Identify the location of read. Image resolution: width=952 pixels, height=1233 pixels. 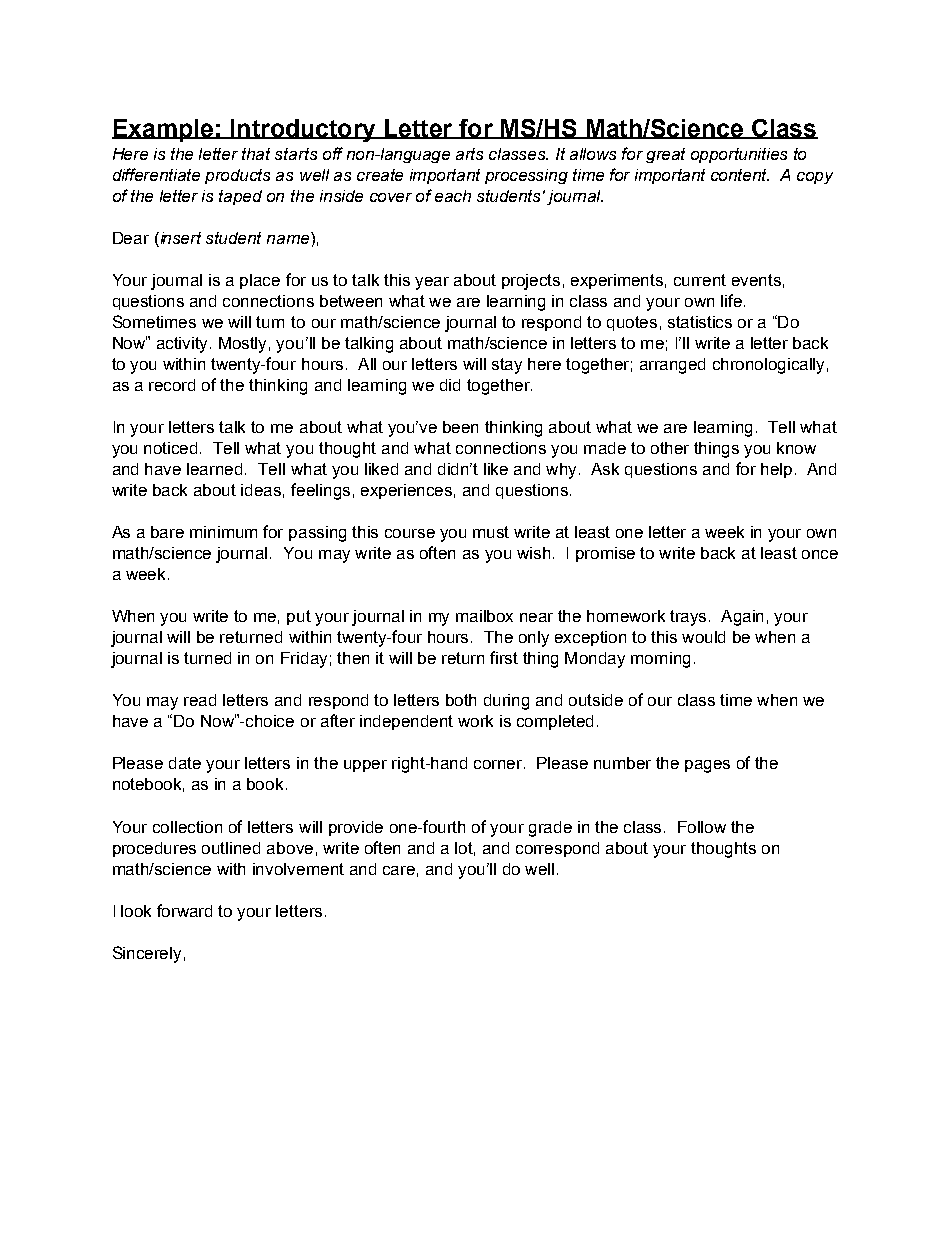
(200, 700).
